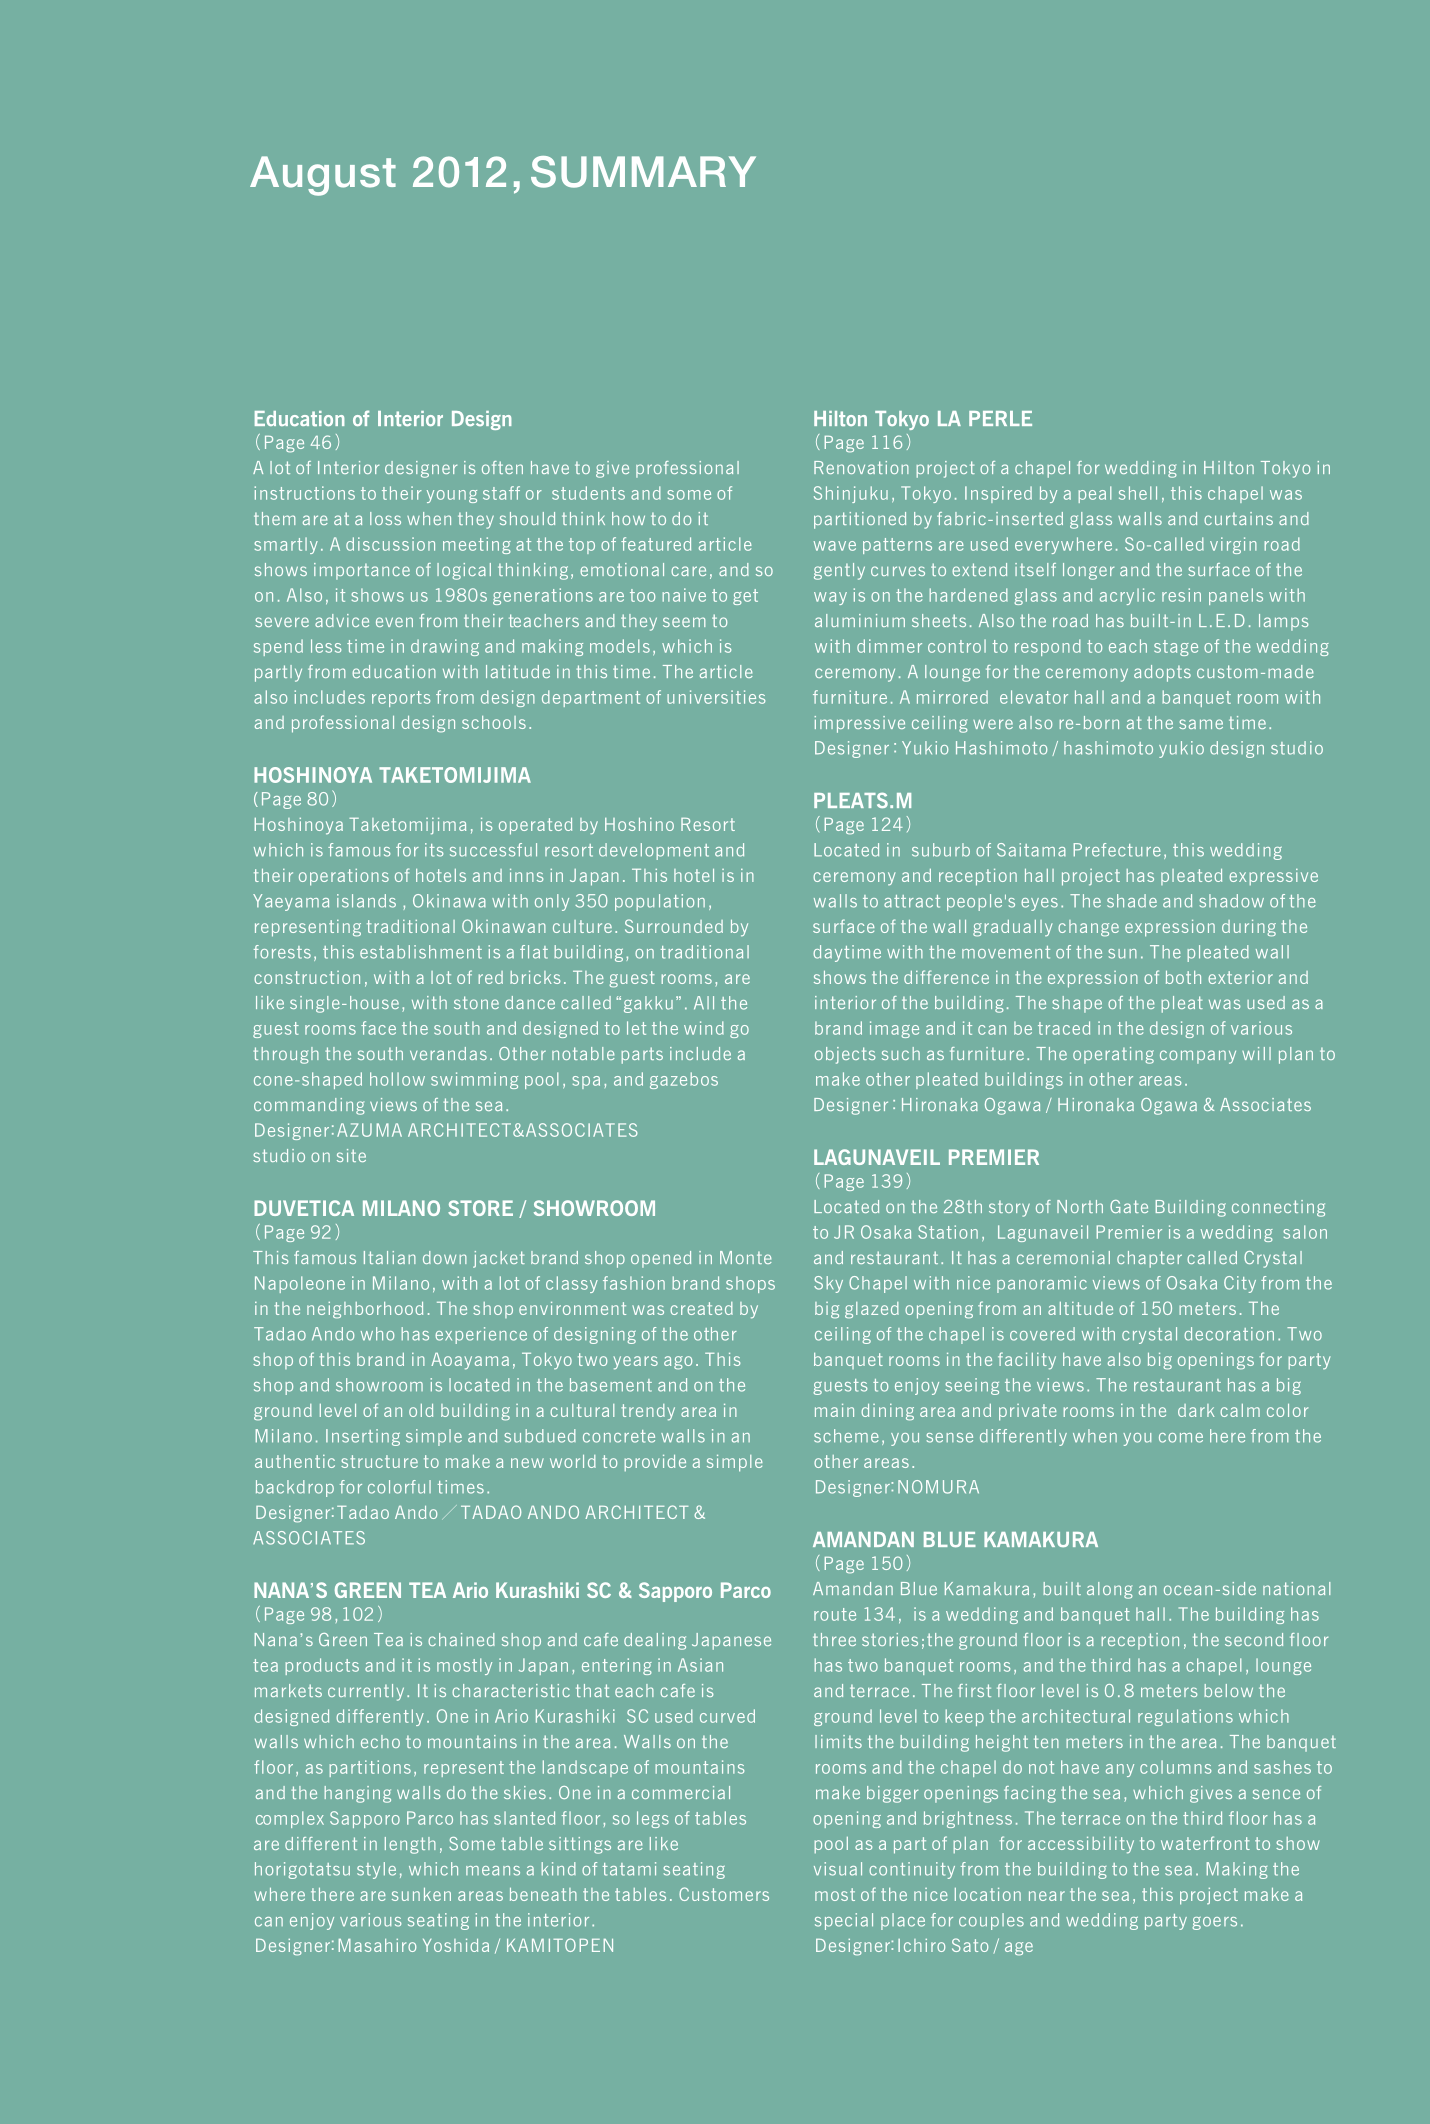  I want to click on August, so click(323, 176).
